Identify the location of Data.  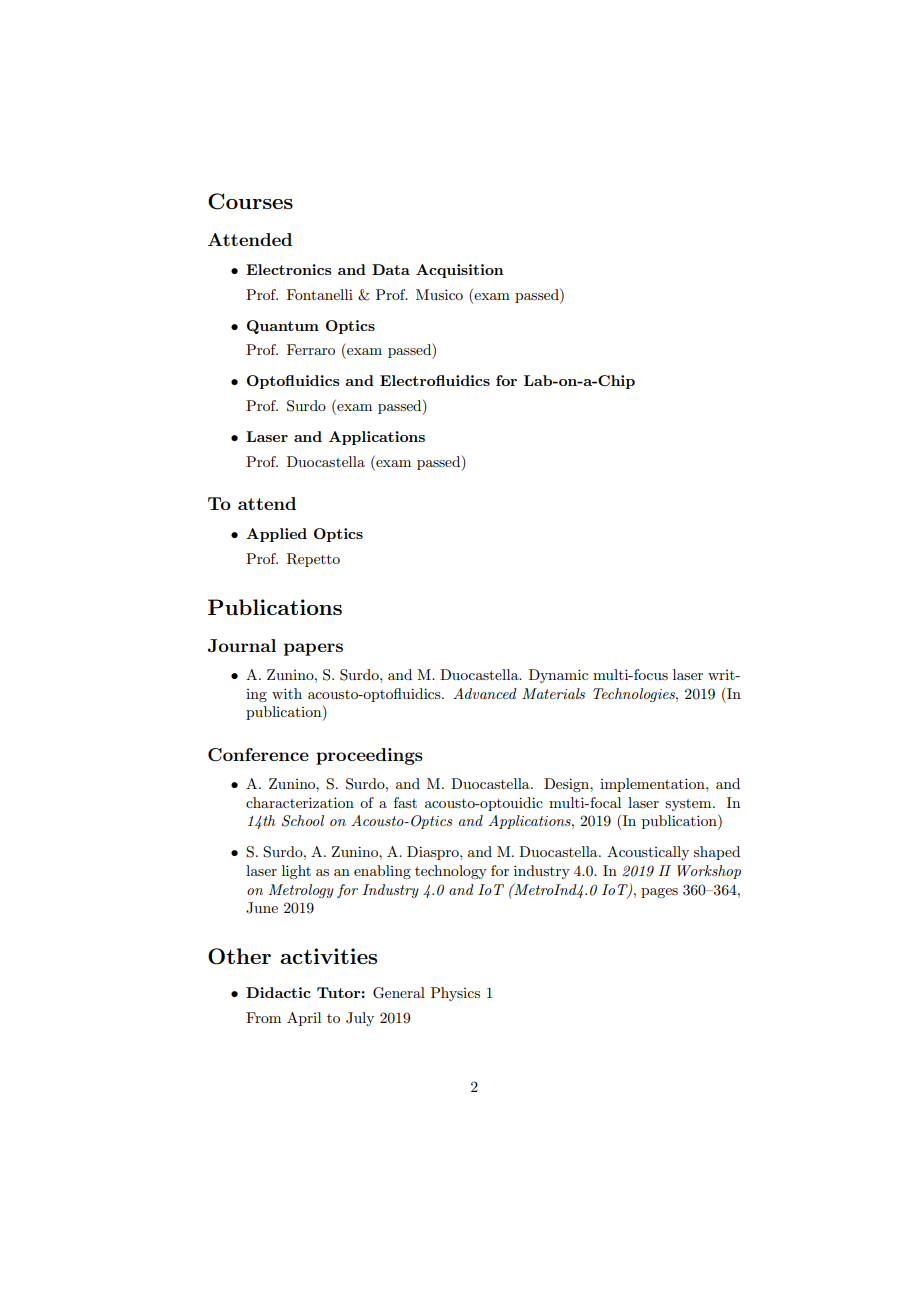
(391, 269).
